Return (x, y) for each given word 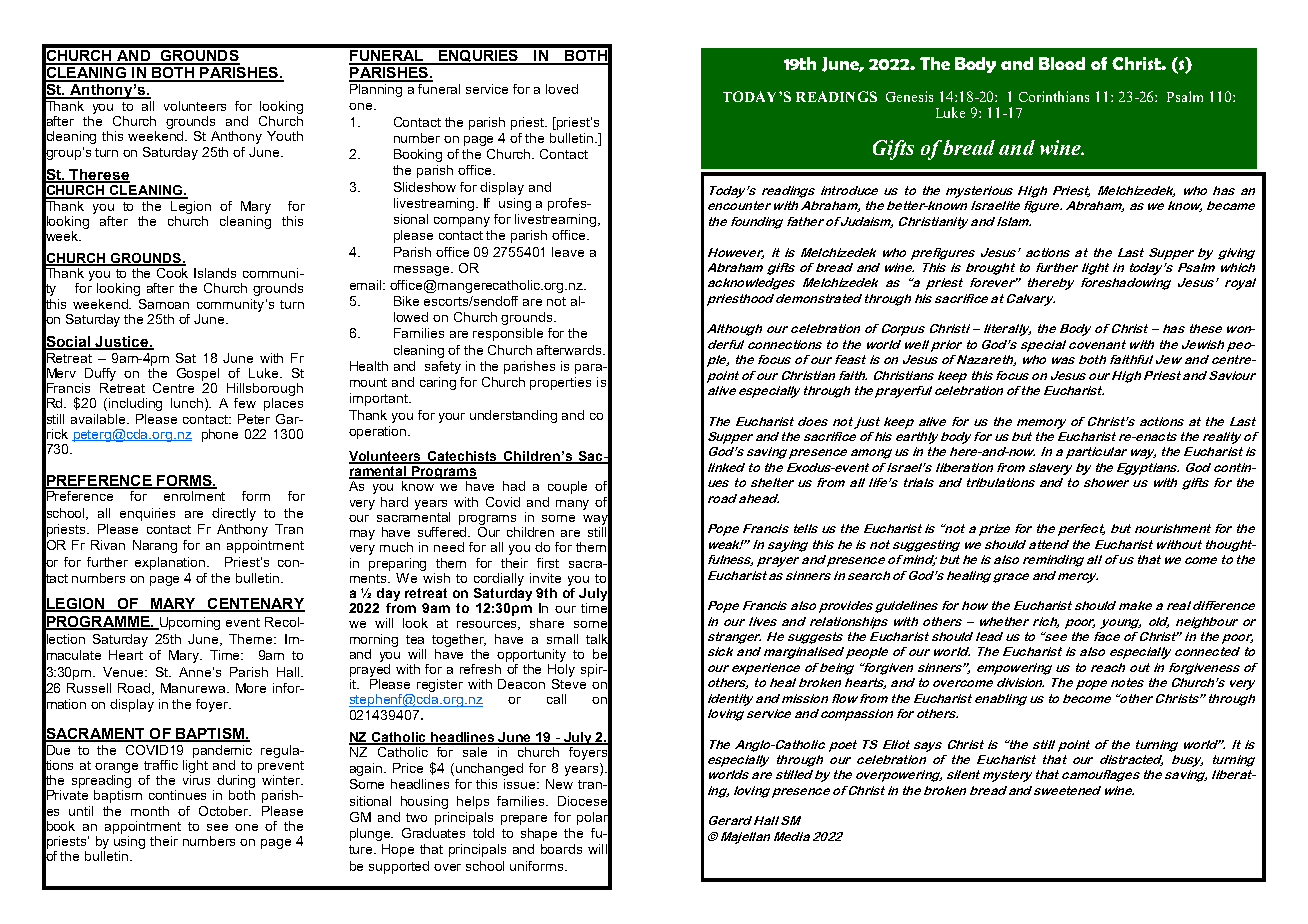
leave (568, 252)
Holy (561, 669)
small (562, 639)
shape (539, 834)
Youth (285, 136)
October (225, 811)
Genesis (909, 96)
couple (567, 487)
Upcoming (189, 623)
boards (561, 849)
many (572, 505)
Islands (215, 273)
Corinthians (1054, 96)
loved (562, 89)
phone (220, 435)
